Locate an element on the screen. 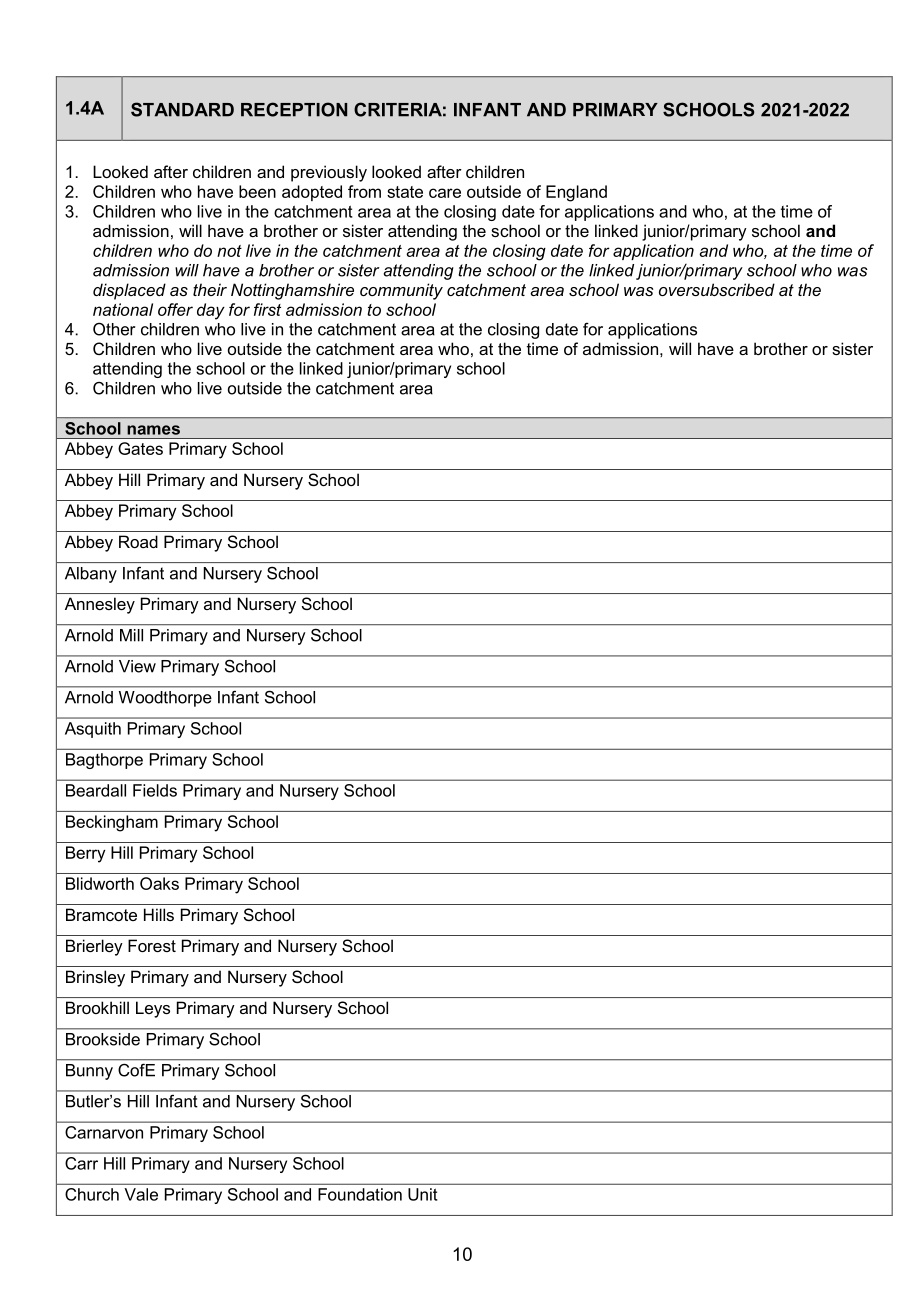 The height and width of the screenshot is (1308, 924). Vale is located at coordinates (141, 1194).
